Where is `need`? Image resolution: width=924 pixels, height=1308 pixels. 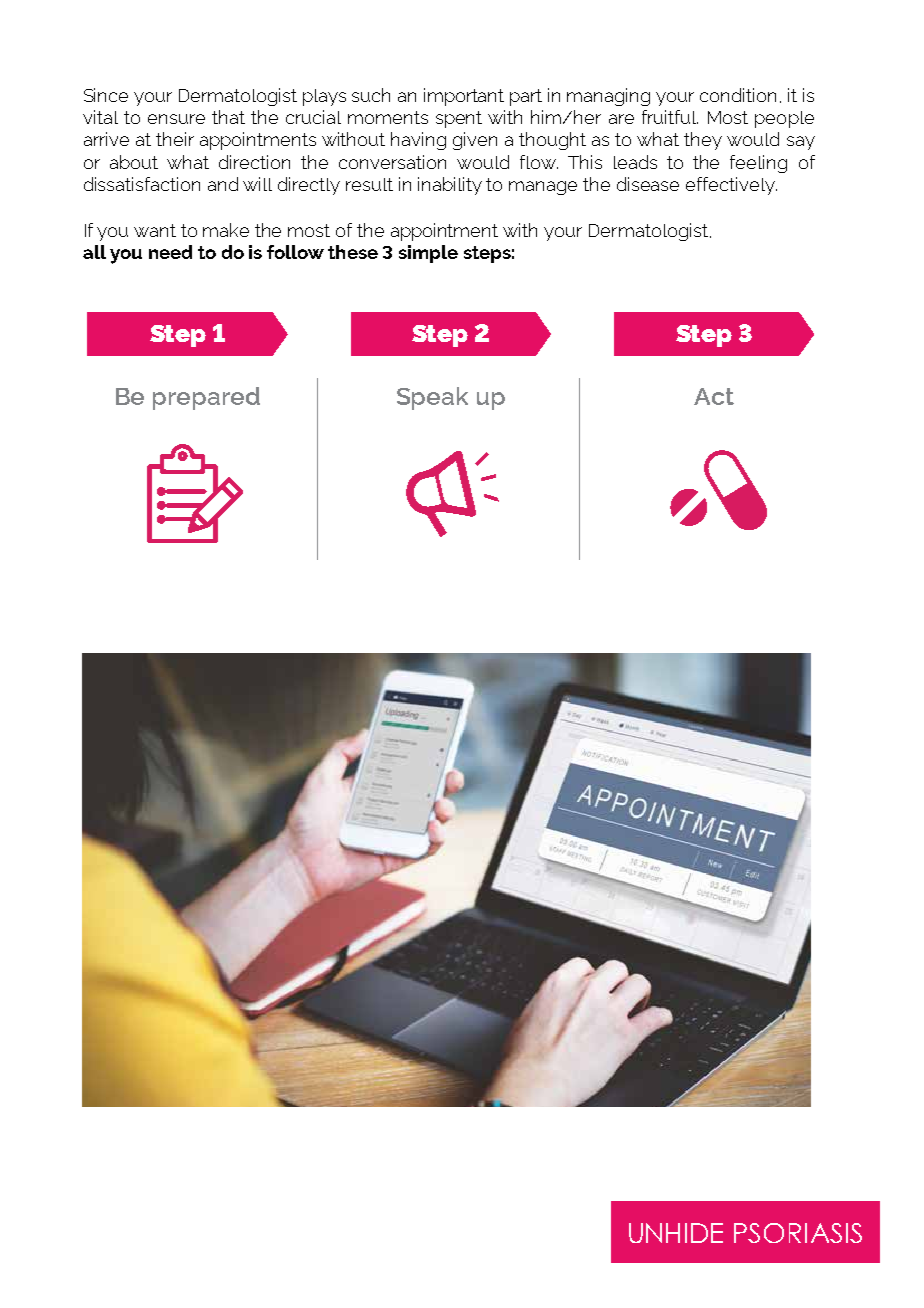
need is located at coordinates (170, 252).
